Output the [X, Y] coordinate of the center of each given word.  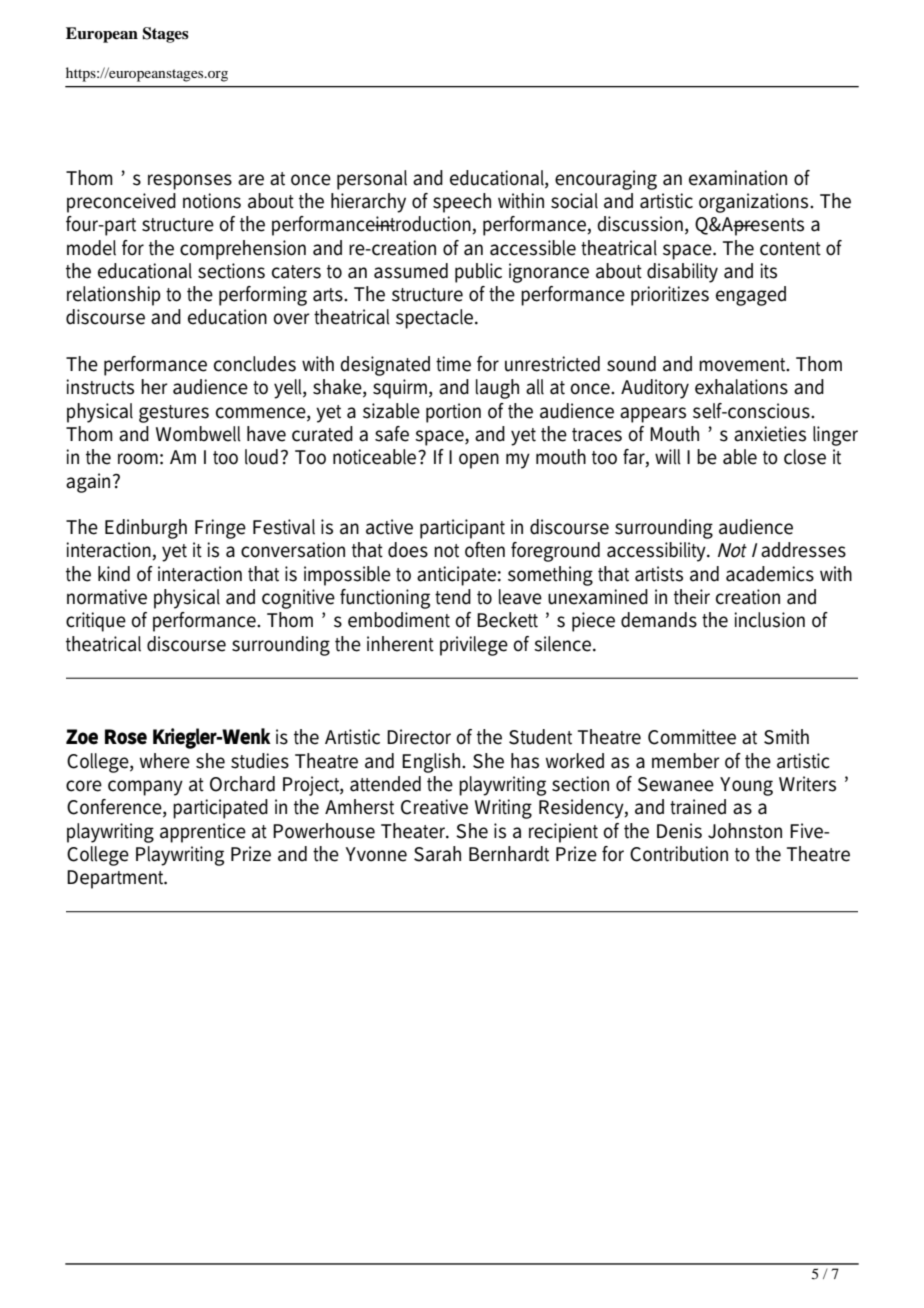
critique [96, 622]
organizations [755, 203]
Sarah [437, 854]
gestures [174, 414]
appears [653, 415]
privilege [474, 646]
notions [212, 201]
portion [453, 413]
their [692, 597]
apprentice [203, 833]
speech [462, 203]
